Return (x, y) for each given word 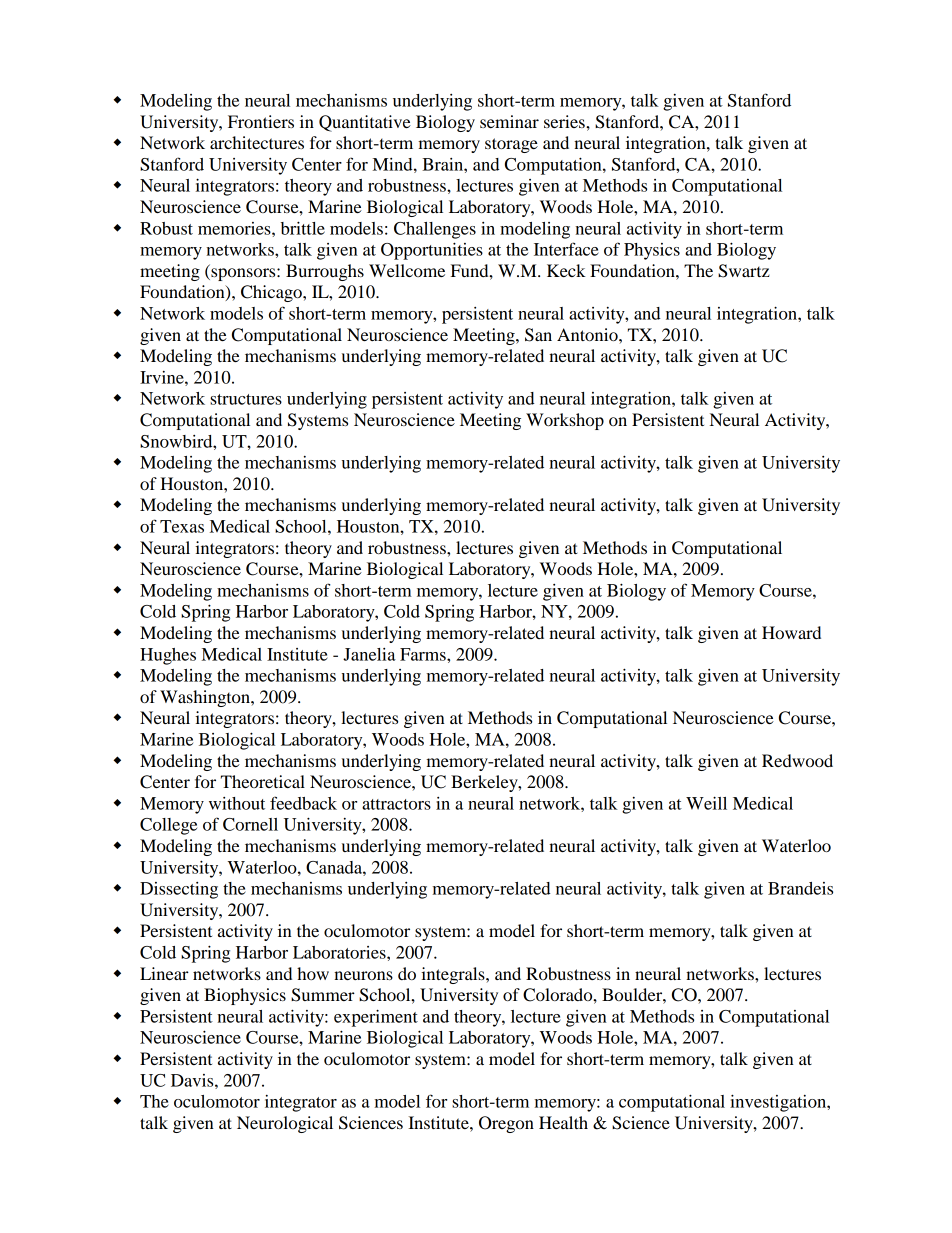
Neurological (285, 1124)
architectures (257, 142)
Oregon (506, 1124)
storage (511, 145)
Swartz (744, 271)
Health (563, 1122)
